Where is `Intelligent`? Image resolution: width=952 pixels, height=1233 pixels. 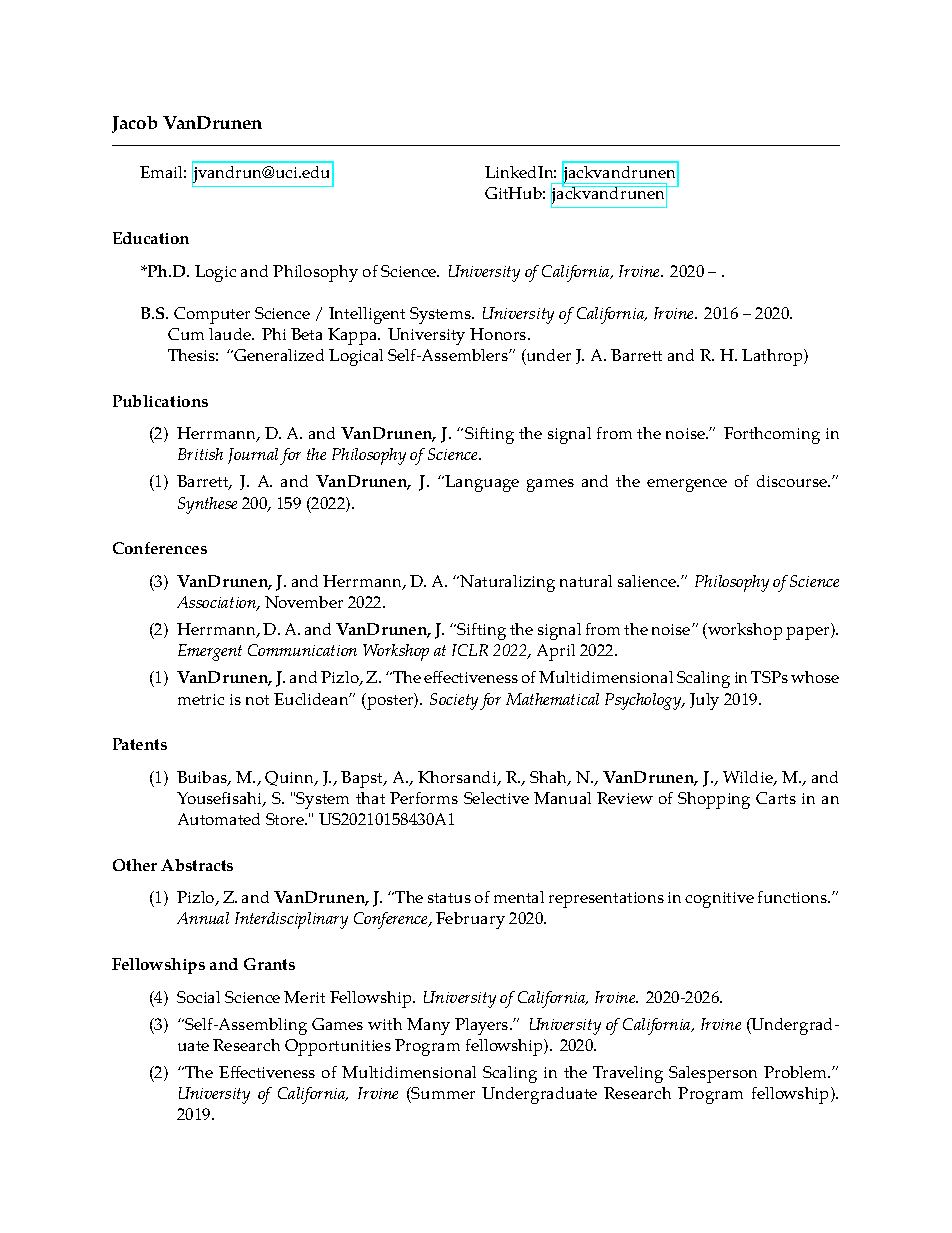 Intelligent is located at coordinates (367, 315).
